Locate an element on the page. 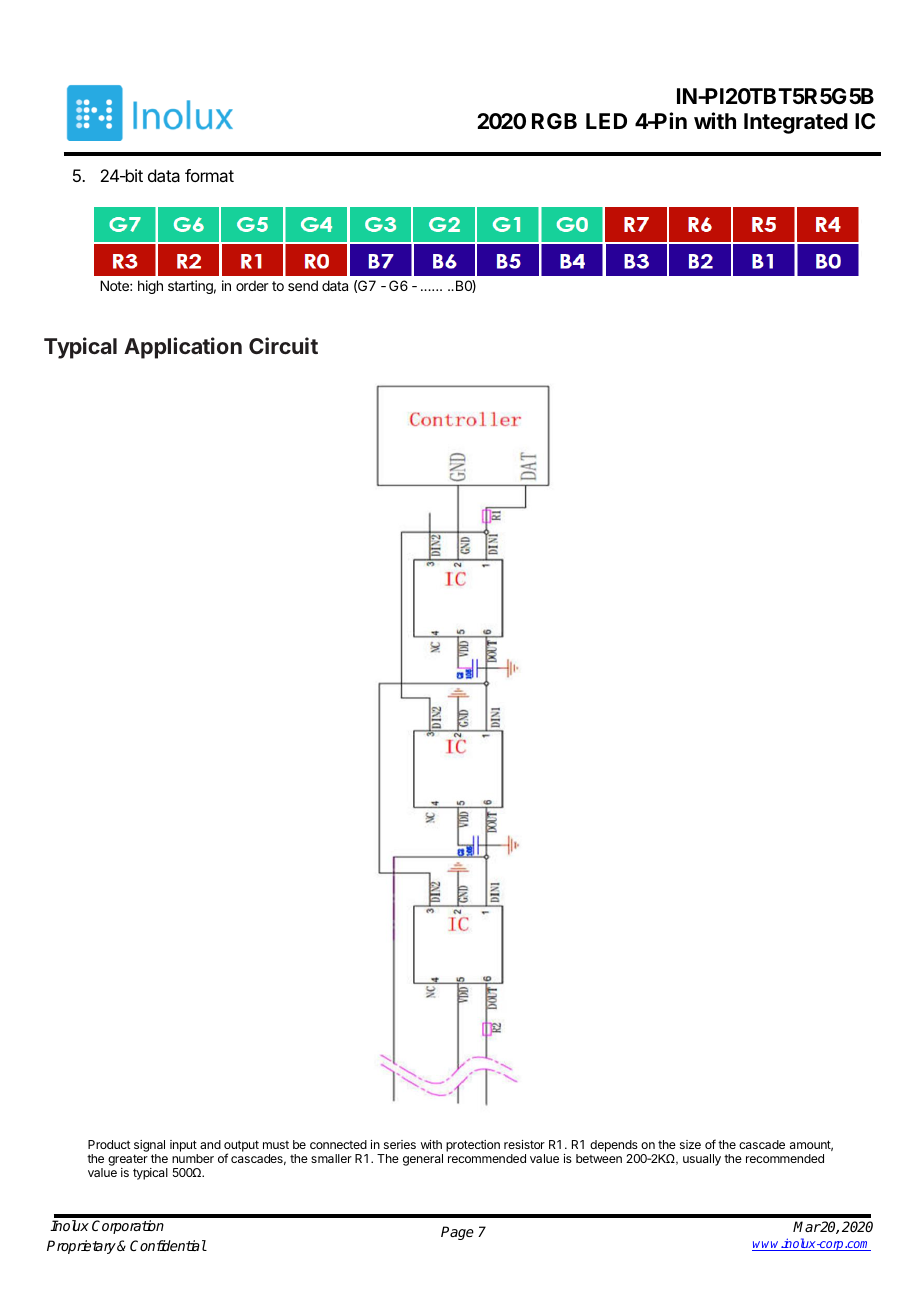  size is located at coordinates (690, 1144).
